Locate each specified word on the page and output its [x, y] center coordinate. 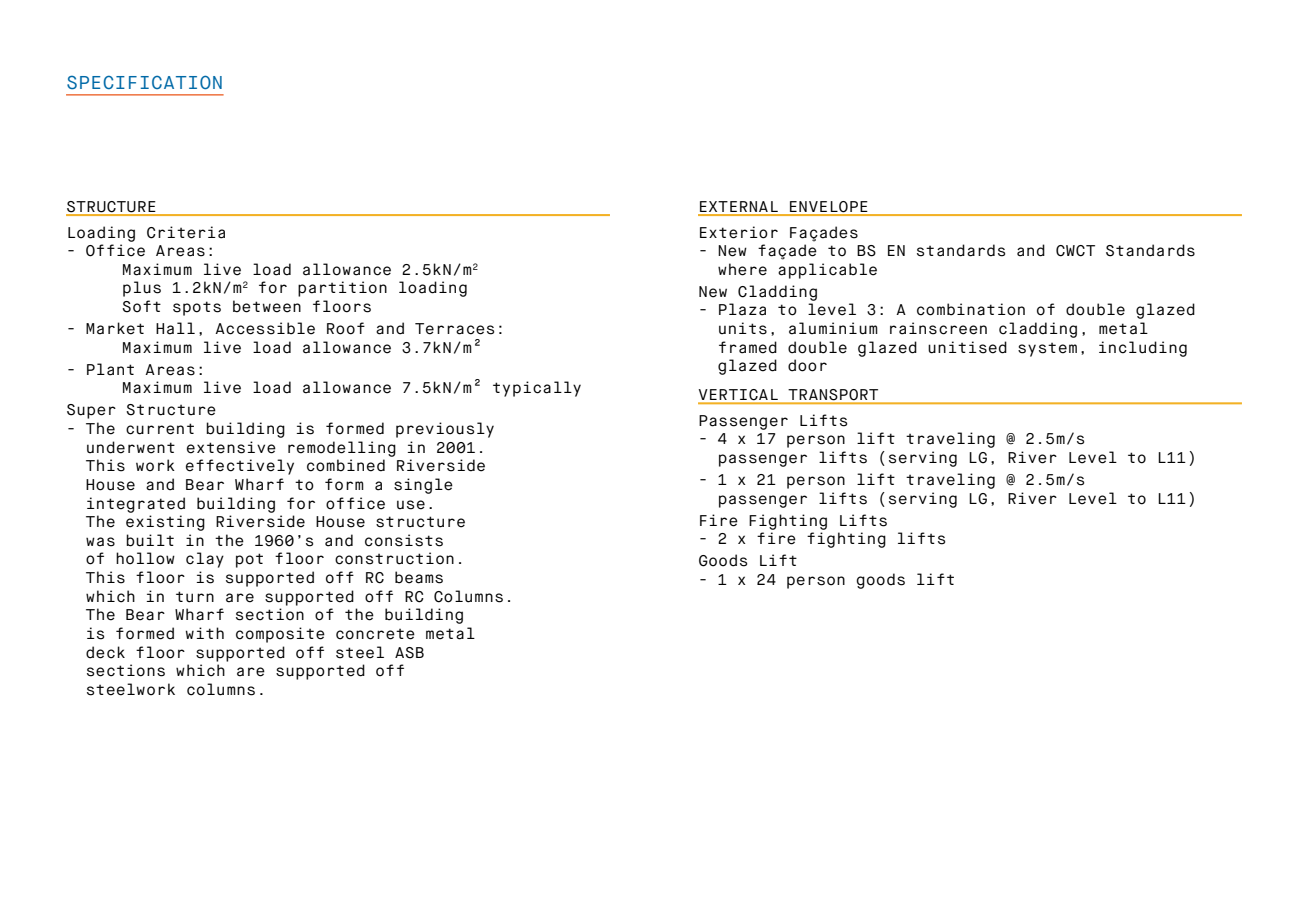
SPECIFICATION [144, 82]
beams [419, 577]
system [1047, 349]
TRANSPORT [833, 396]
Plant [110, 369]
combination [971, 309]
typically [537, 389]
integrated [136, 505]
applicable [827, 271]
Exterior [739, 232]
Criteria [186, 232]
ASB [409, 653]
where [742, 269]
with [205, 633]
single [423, 486]
